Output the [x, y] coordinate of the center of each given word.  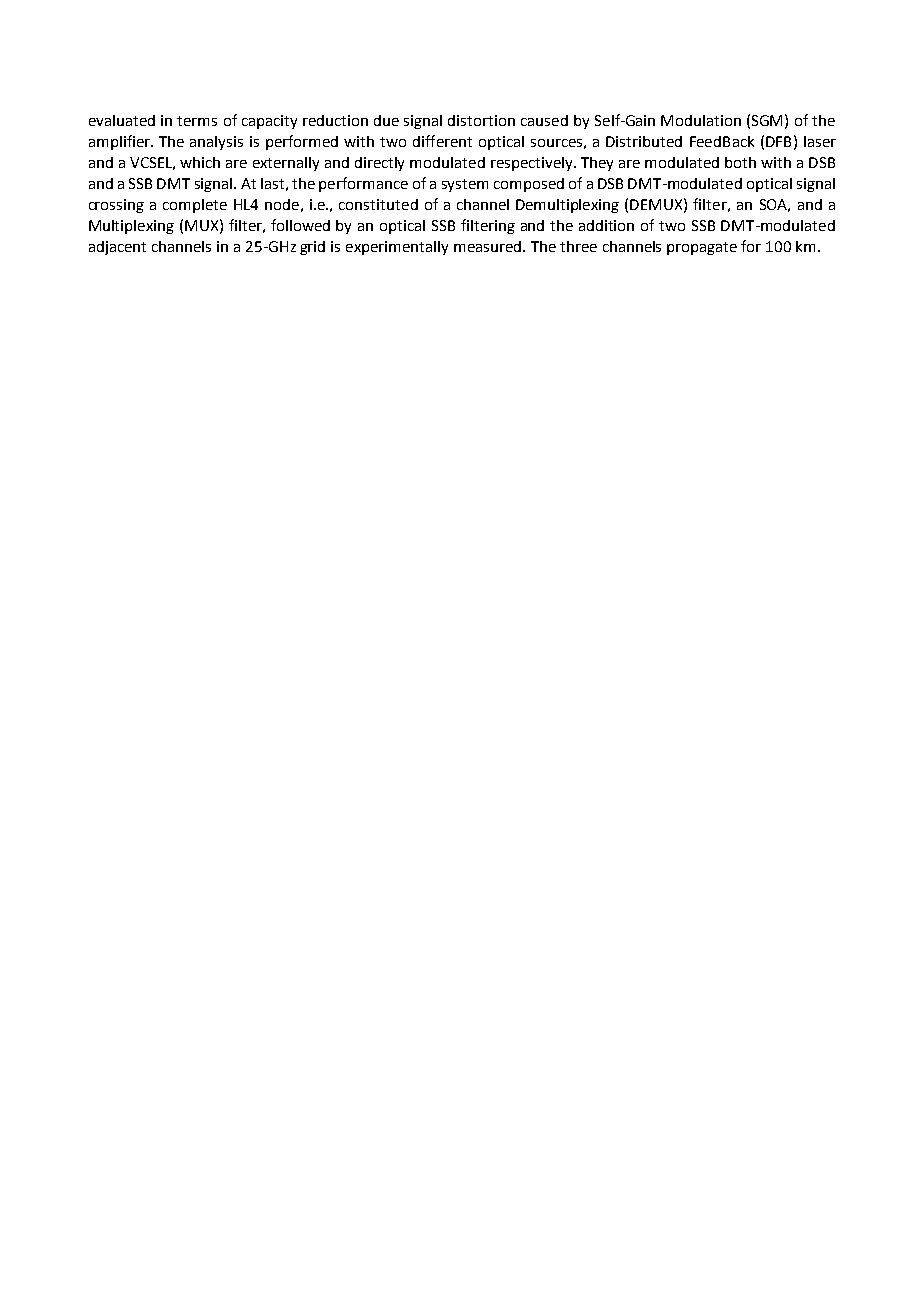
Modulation [701, 120]
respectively [533, 164]
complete [195, 206]
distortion [481, 120]
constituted [378, 204]
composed [529, 185]
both [740, 162]
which [200, 162]
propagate [702, 248]
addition [606, 225]
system [465, 185]
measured [489, 246]
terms [197, 121]
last [272, 183]
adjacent [117, 248]
